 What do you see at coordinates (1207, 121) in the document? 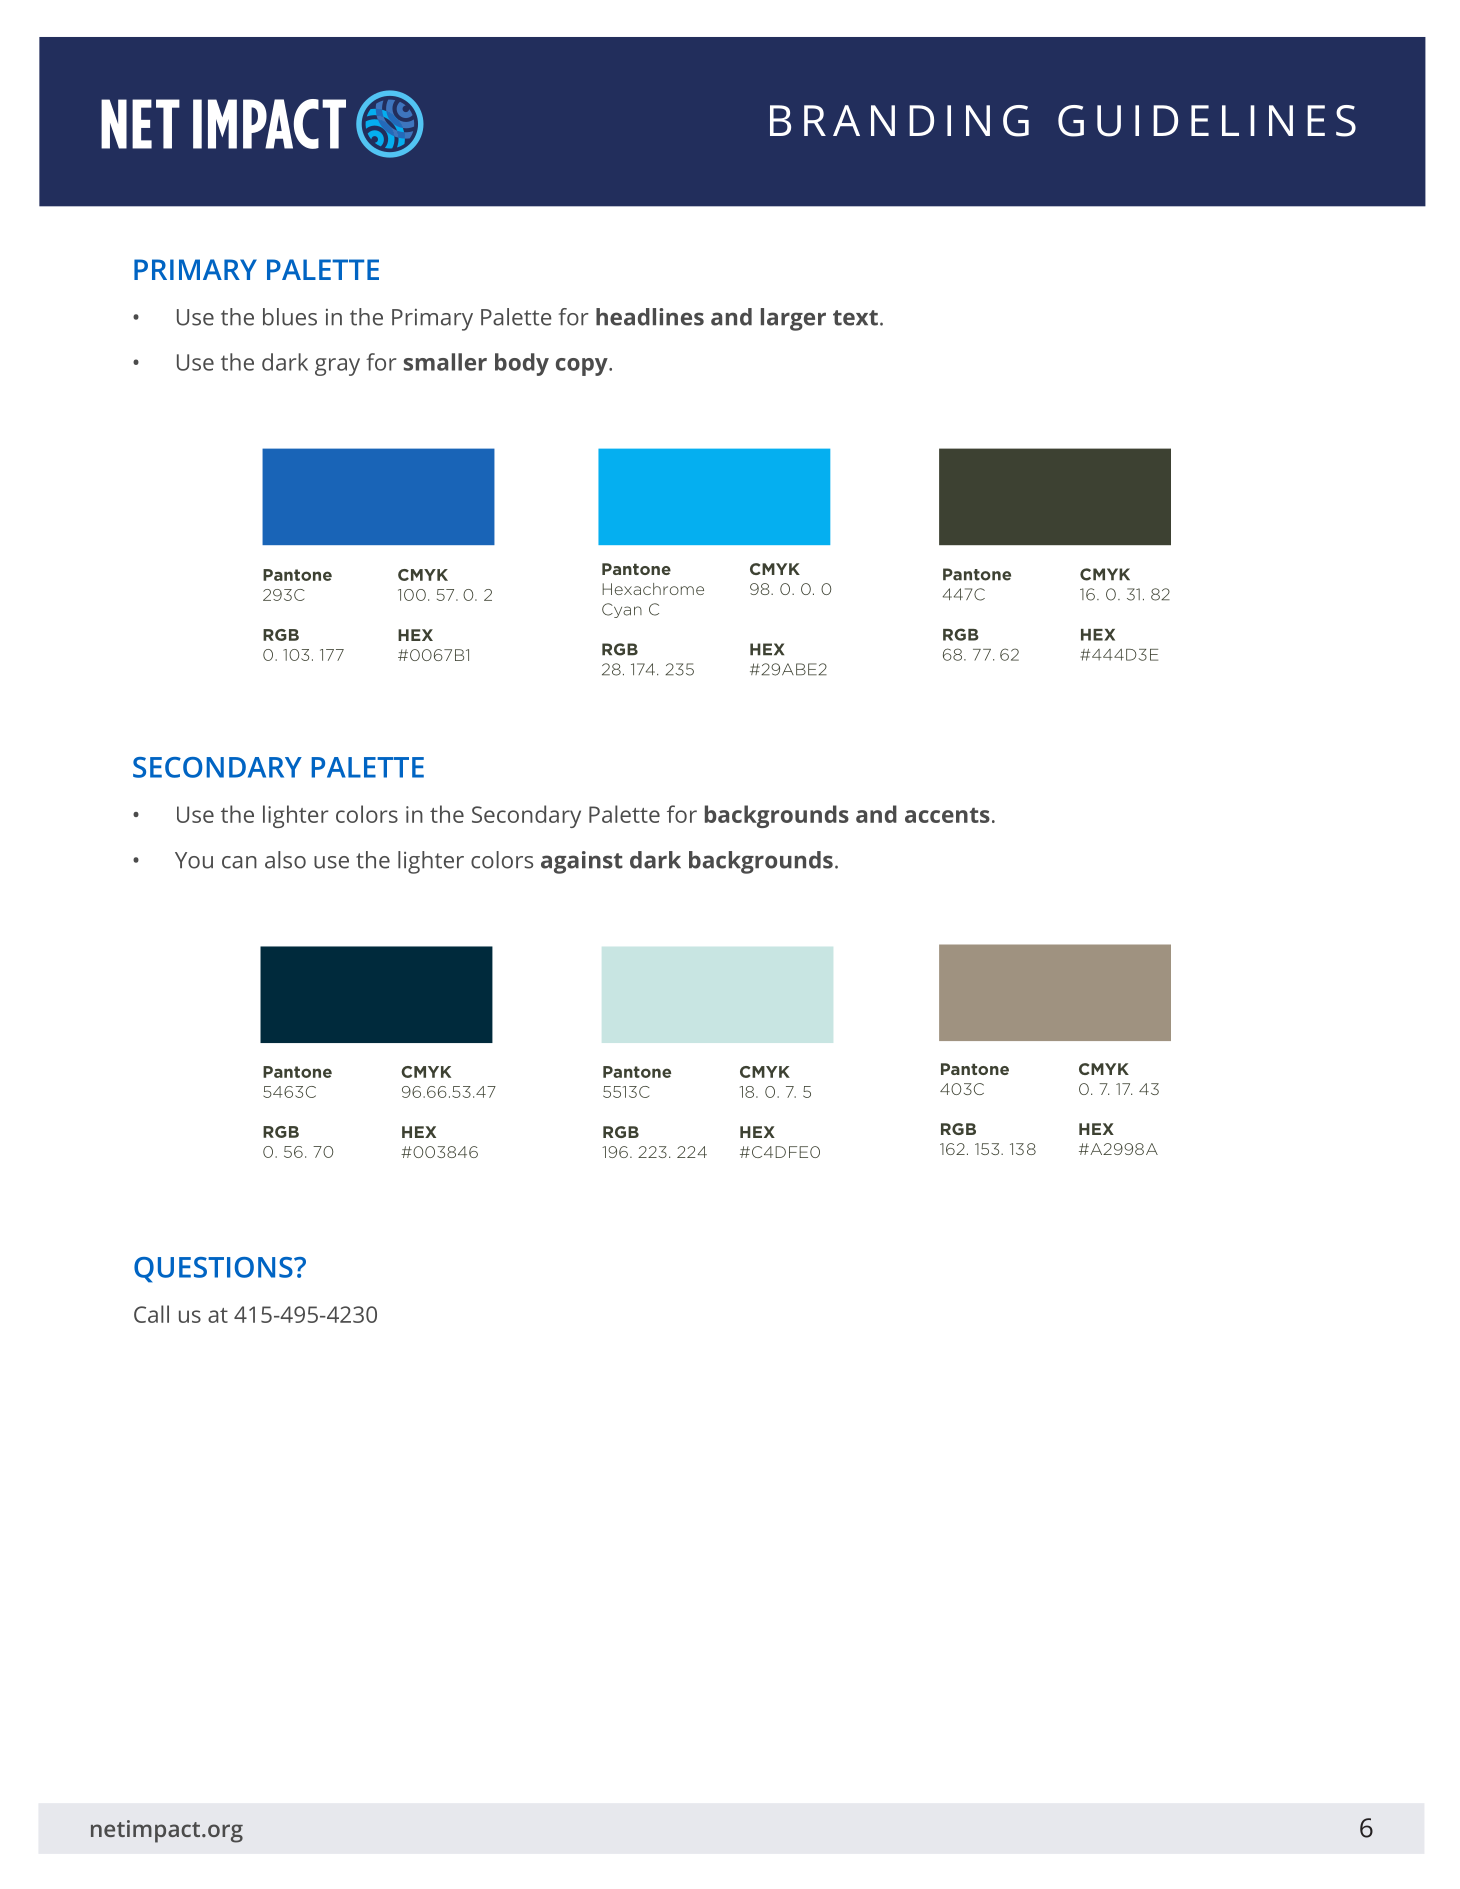
I see `GUIDELINES` at bounding box center [1207, 121].
